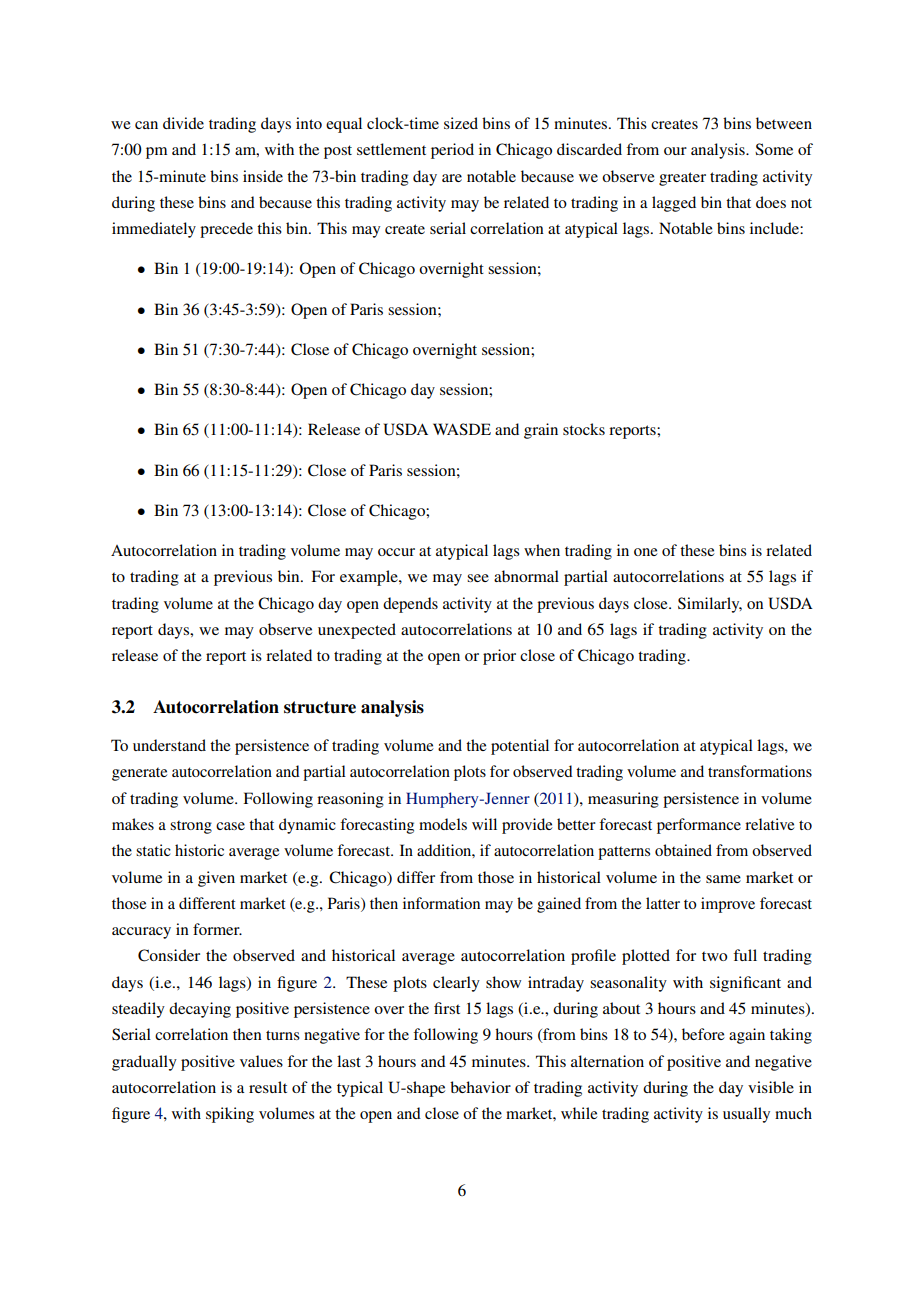  Describe the element at coordinates (357, 631) in the screenshot. I see `unexpected` at that location.
